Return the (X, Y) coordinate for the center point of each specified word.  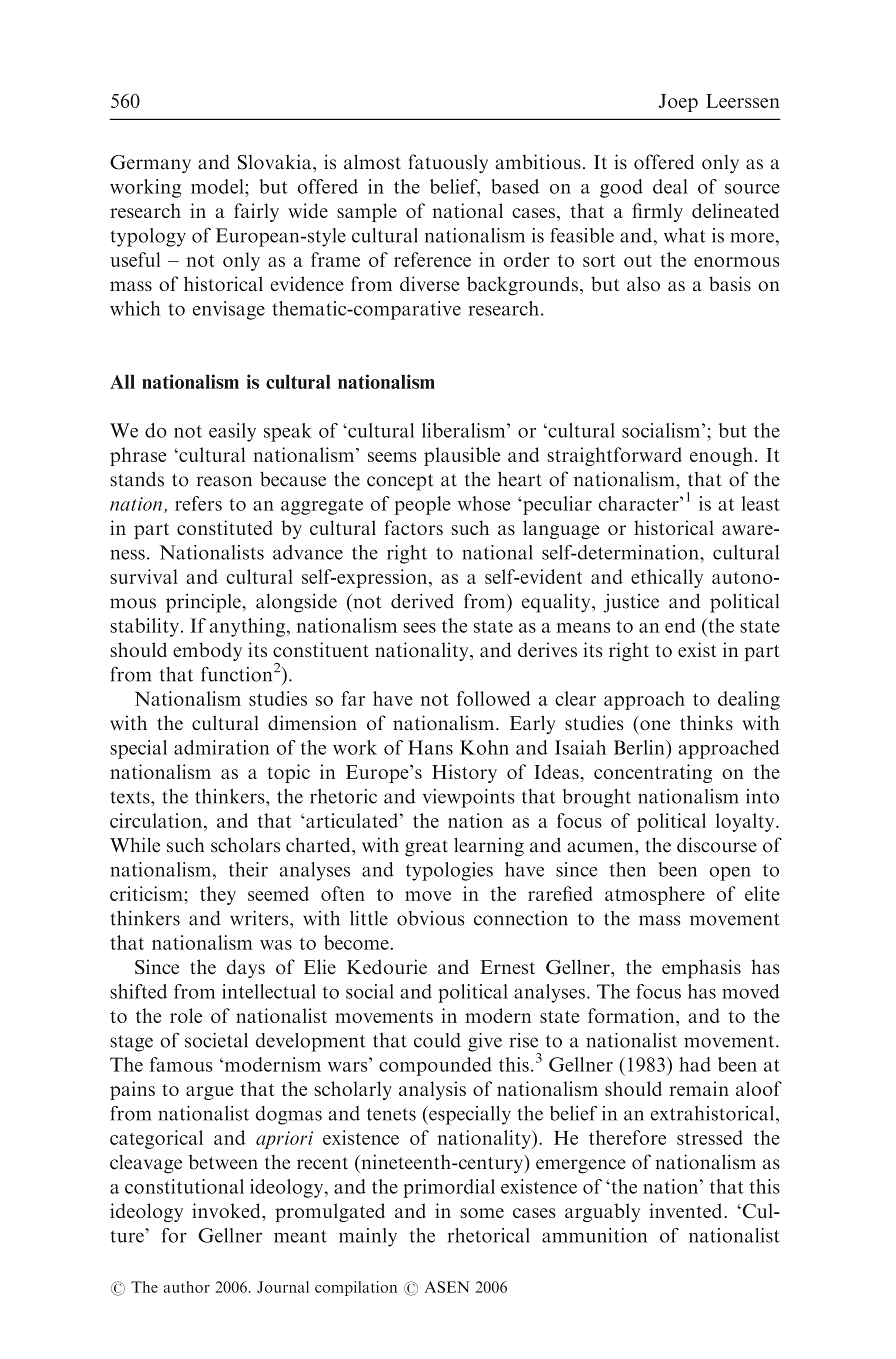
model (218, 186)
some (482, 1213)
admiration (221, 747)
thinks (706, 723)
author (187, 1287)
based (515, 186)
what (684, 235)
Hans (430, 747)
